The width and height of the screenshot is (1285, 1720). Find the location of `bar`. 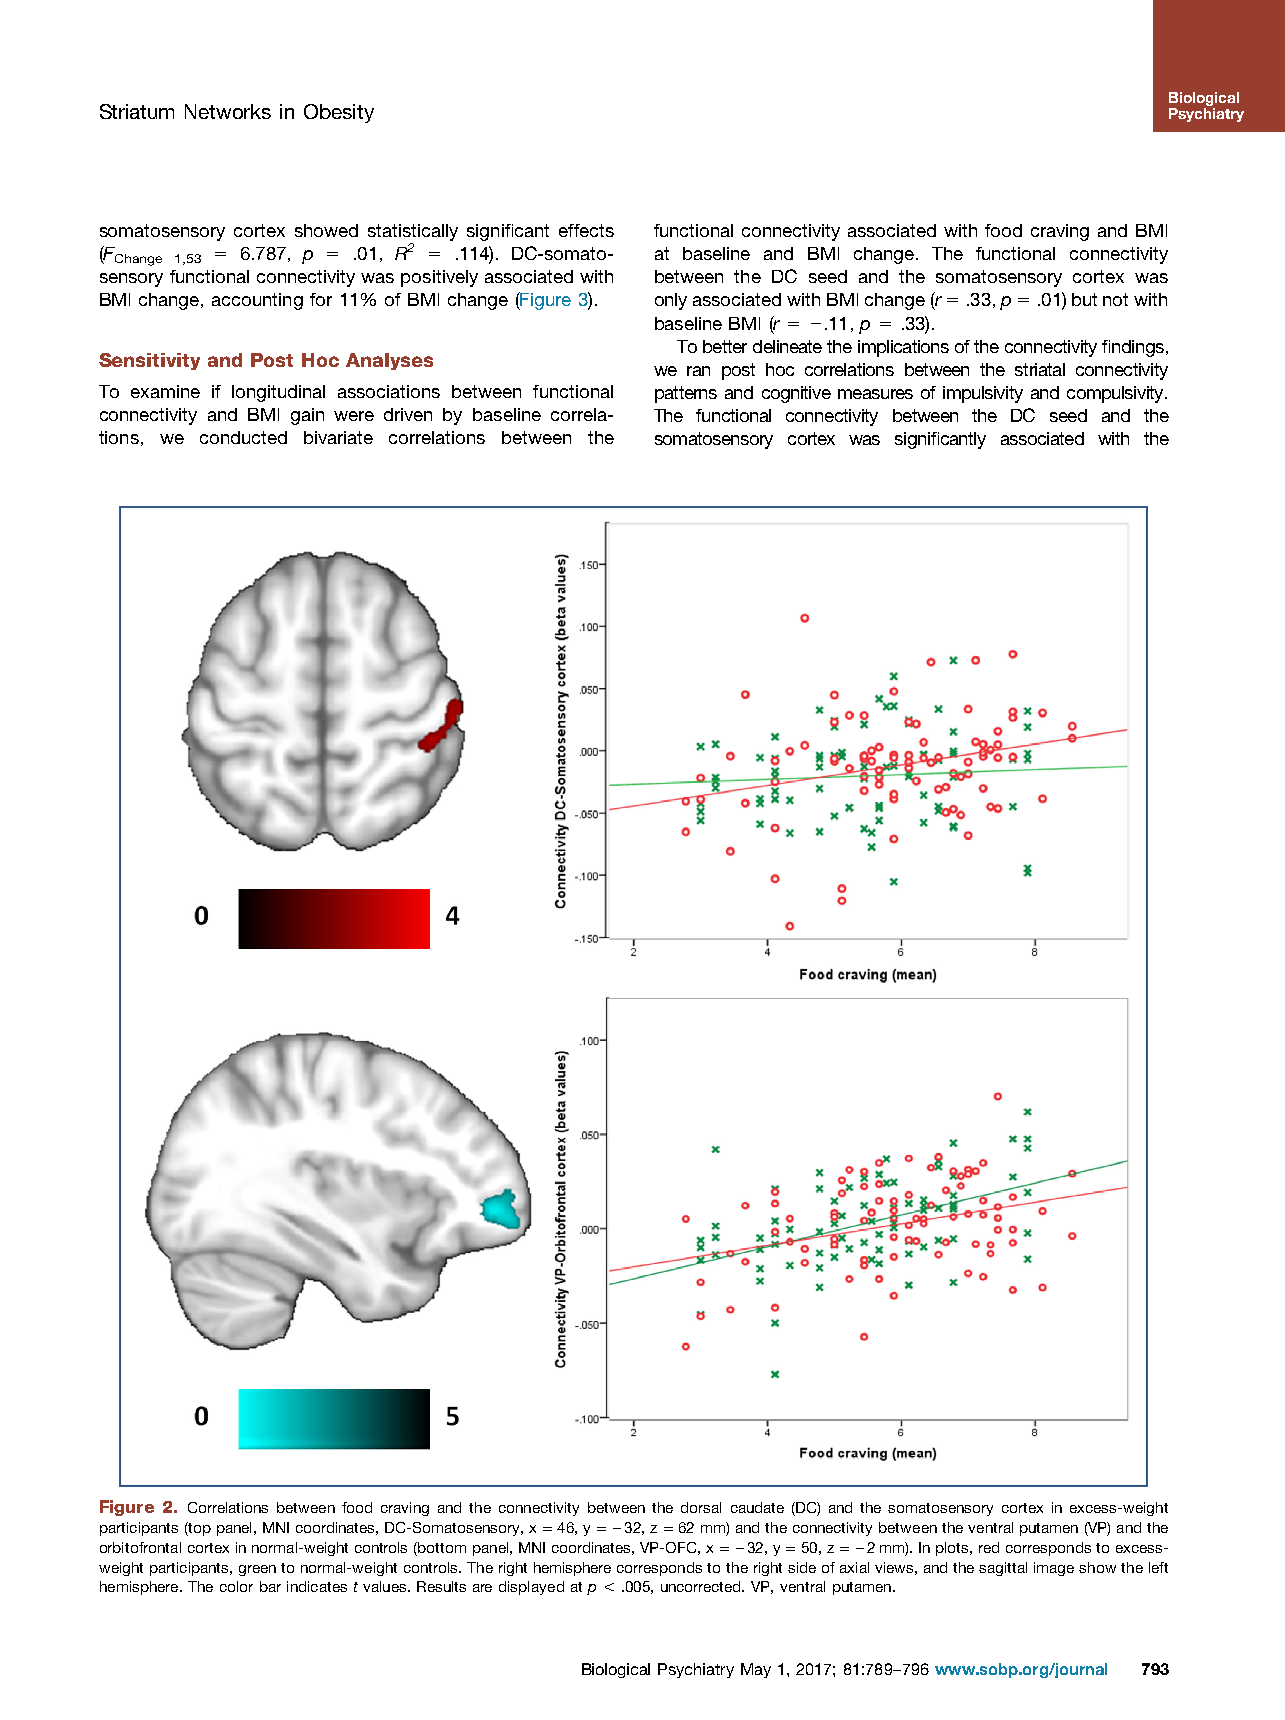

bar is located at coordinates (270, 1586).
